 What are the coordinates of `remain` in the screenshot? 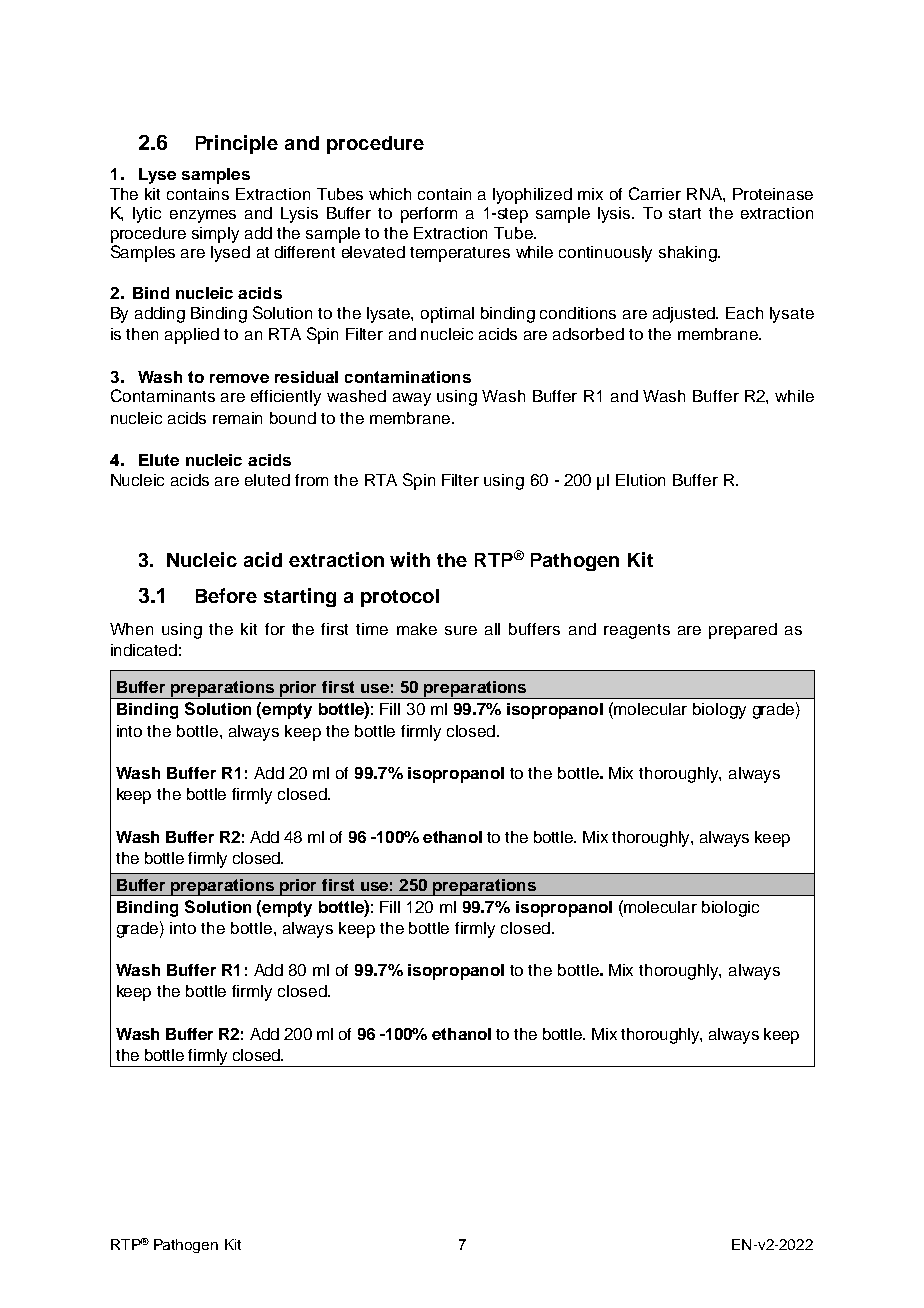 It's located at (237, 418).
